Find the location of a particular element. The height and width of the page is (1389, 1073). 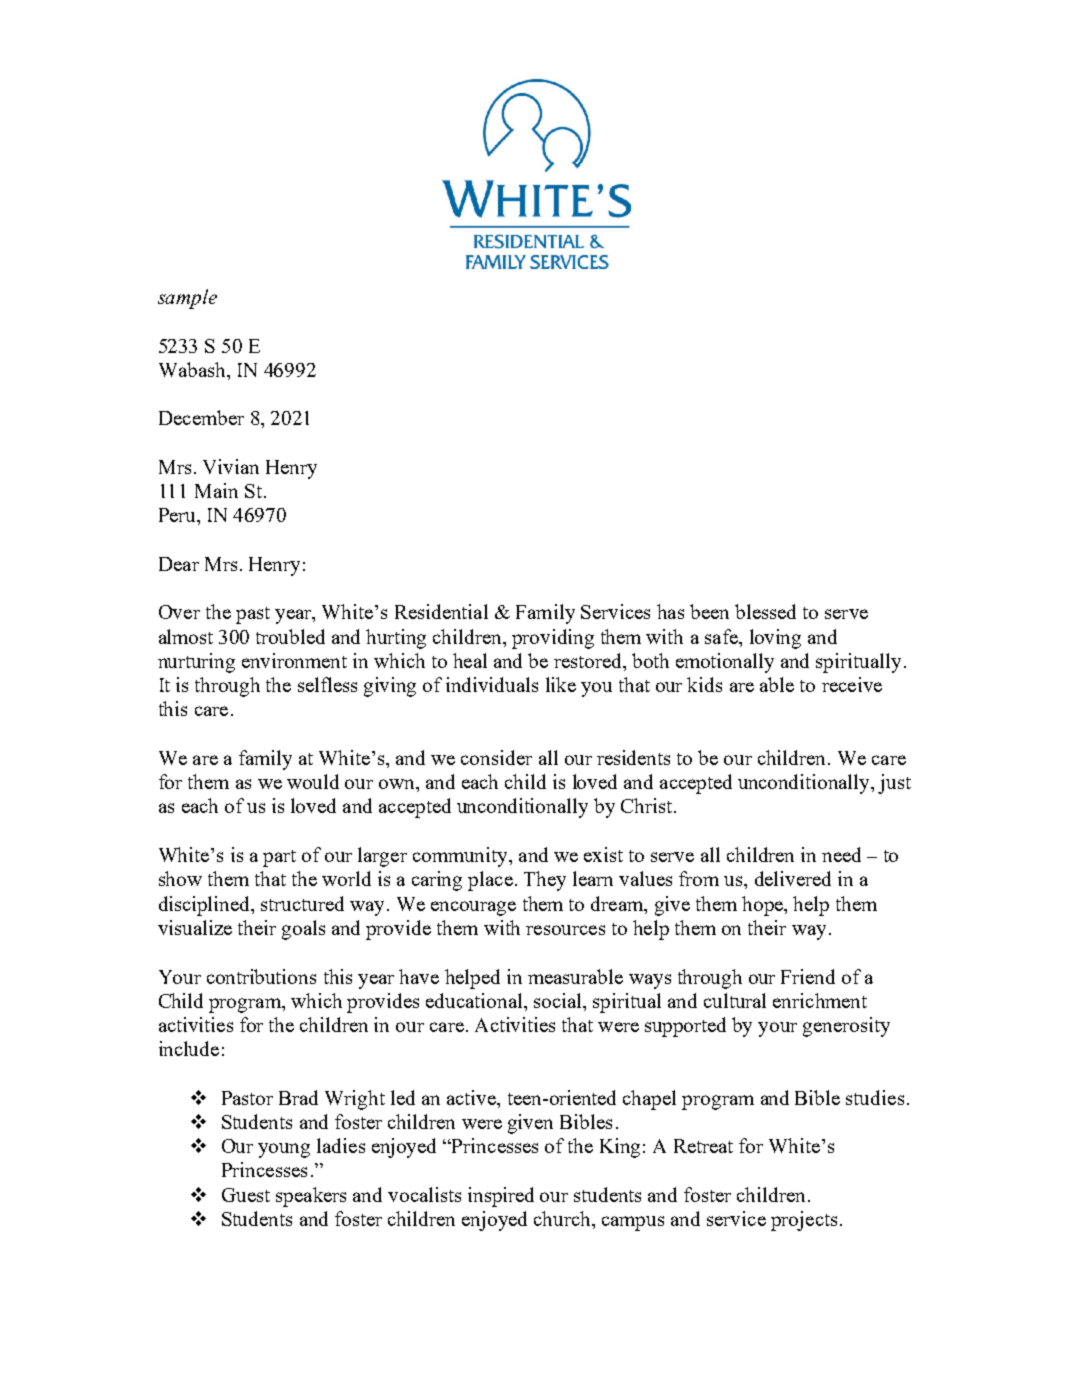

projects is located at coordinates (804, 1221).
